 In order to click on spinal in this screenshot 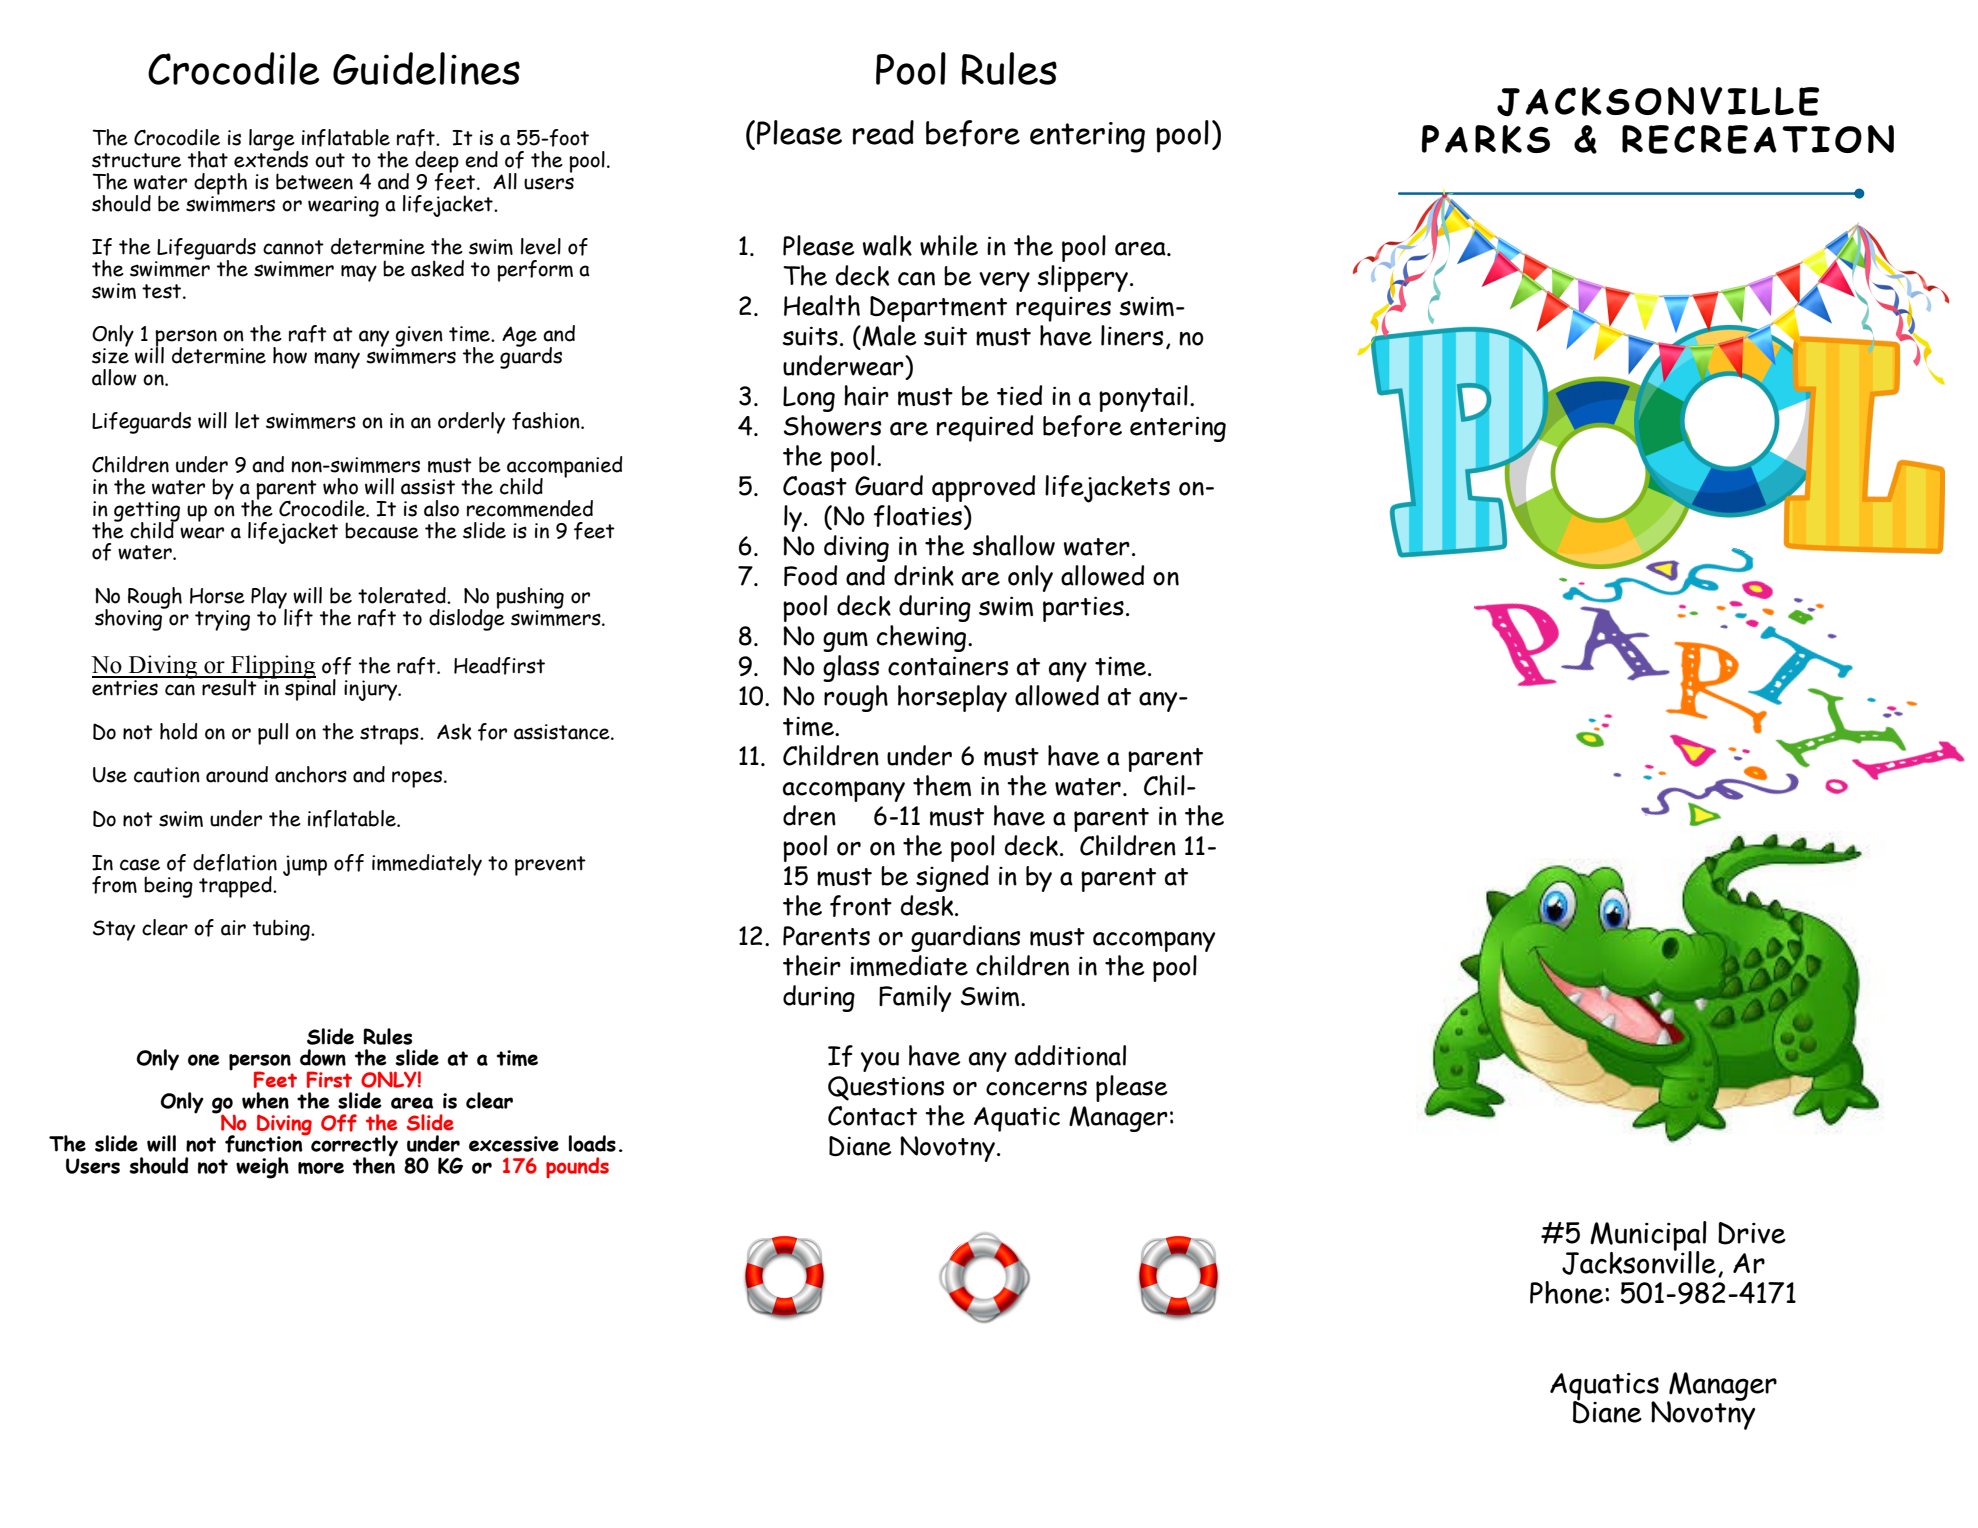, I will do `click(309, 689)`.
